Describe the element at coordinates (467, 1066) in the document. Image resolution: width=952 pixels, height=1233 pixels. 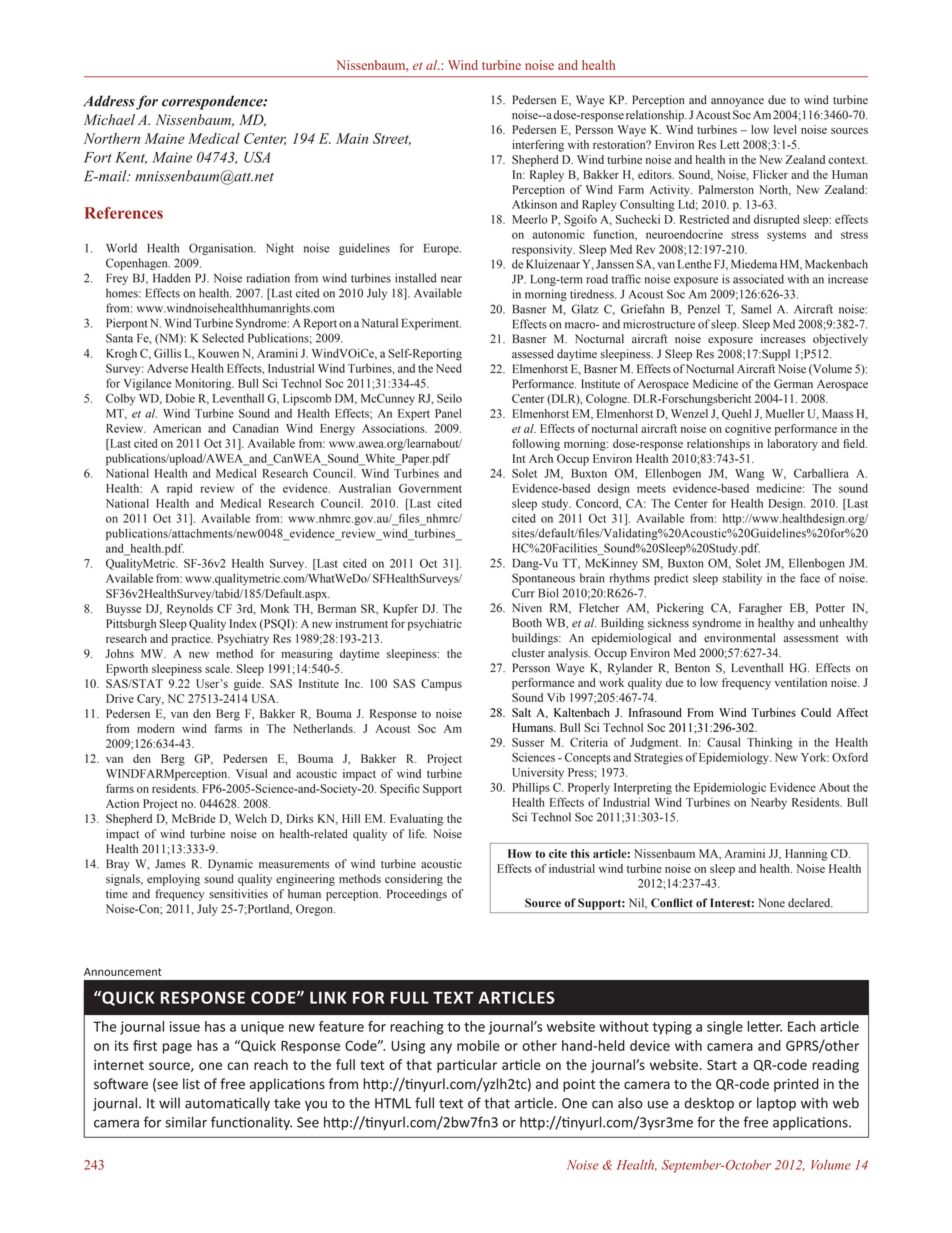
I see `particular` at that location.
